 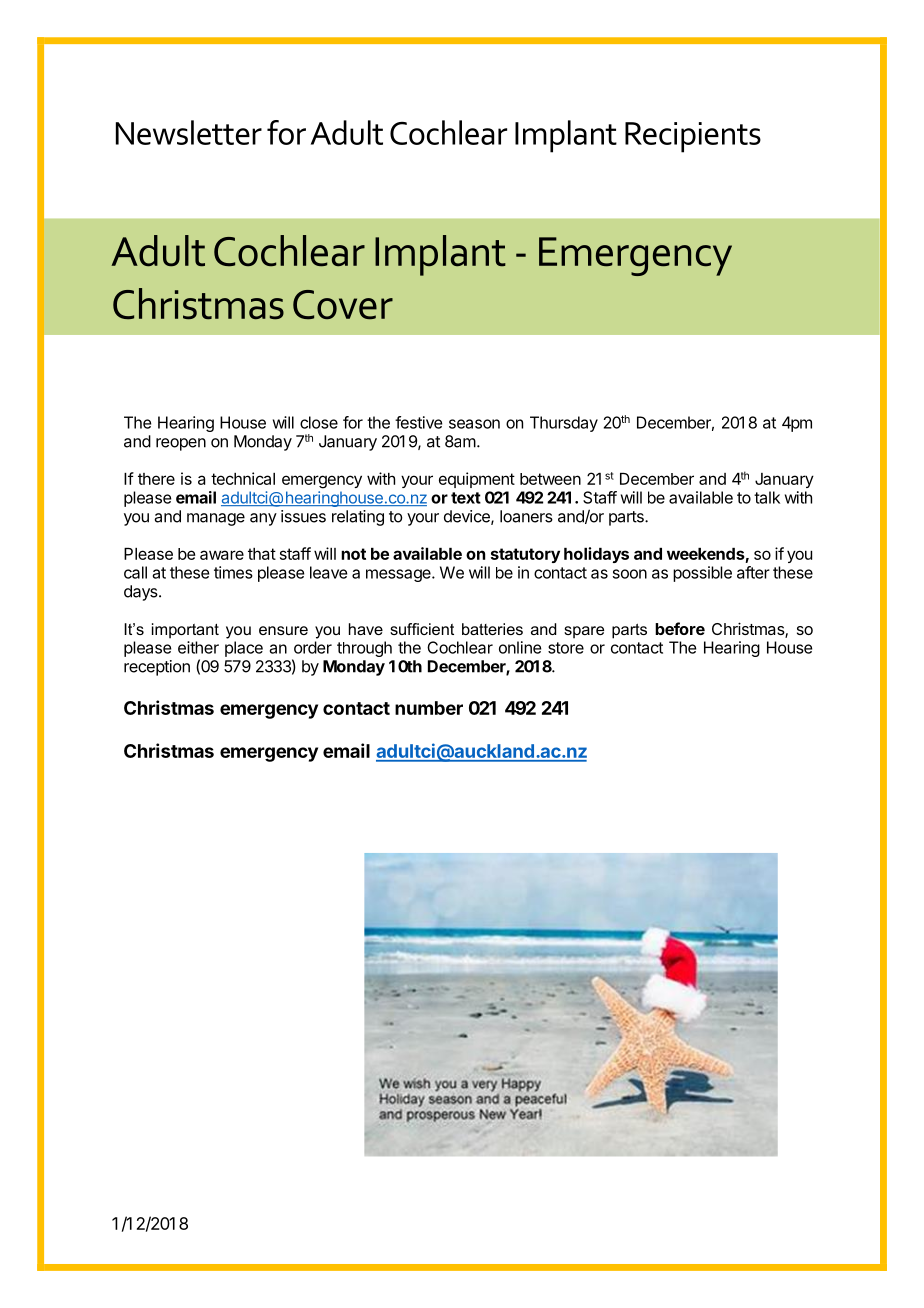 I want to click on talk, so click(x=767, y=497).
